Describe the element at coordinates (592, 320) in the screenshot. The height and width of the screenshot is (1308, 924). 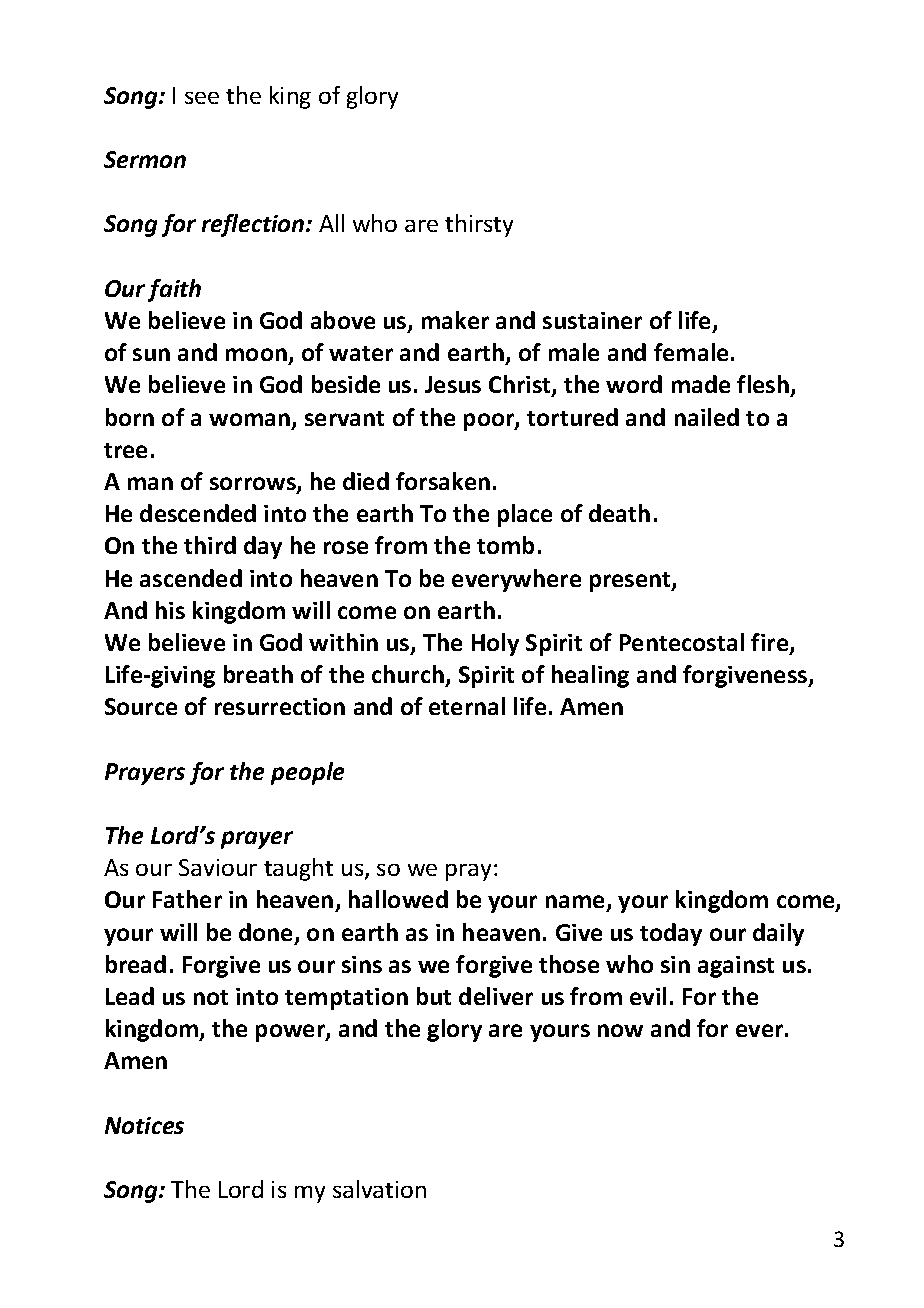
I see `sustainer` at that location.
